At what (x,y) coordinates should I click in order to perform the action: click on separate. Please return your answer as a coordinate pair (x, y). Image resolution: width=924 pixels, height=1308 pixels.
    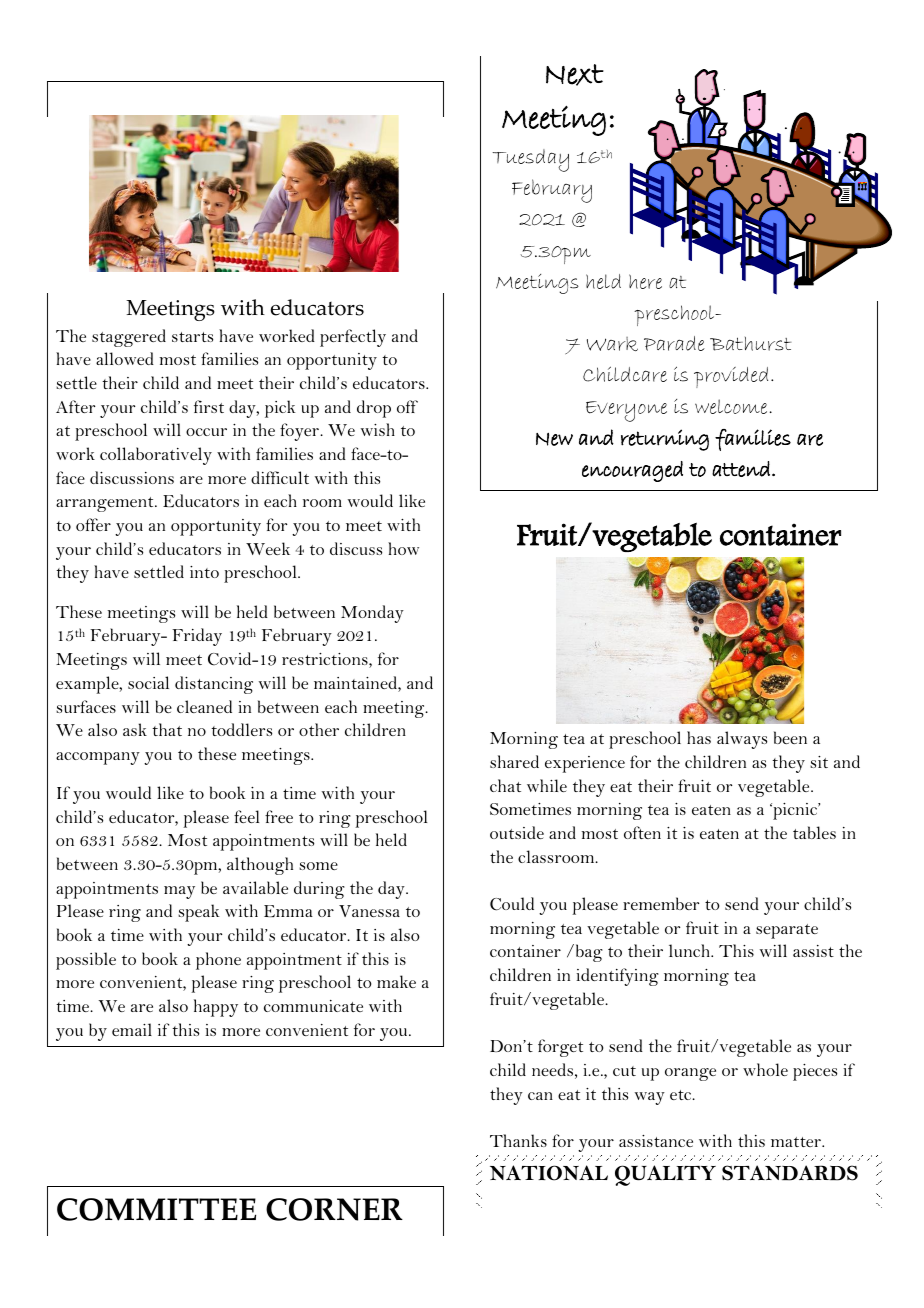
    Looking at the image, I should click on (787, 931).
